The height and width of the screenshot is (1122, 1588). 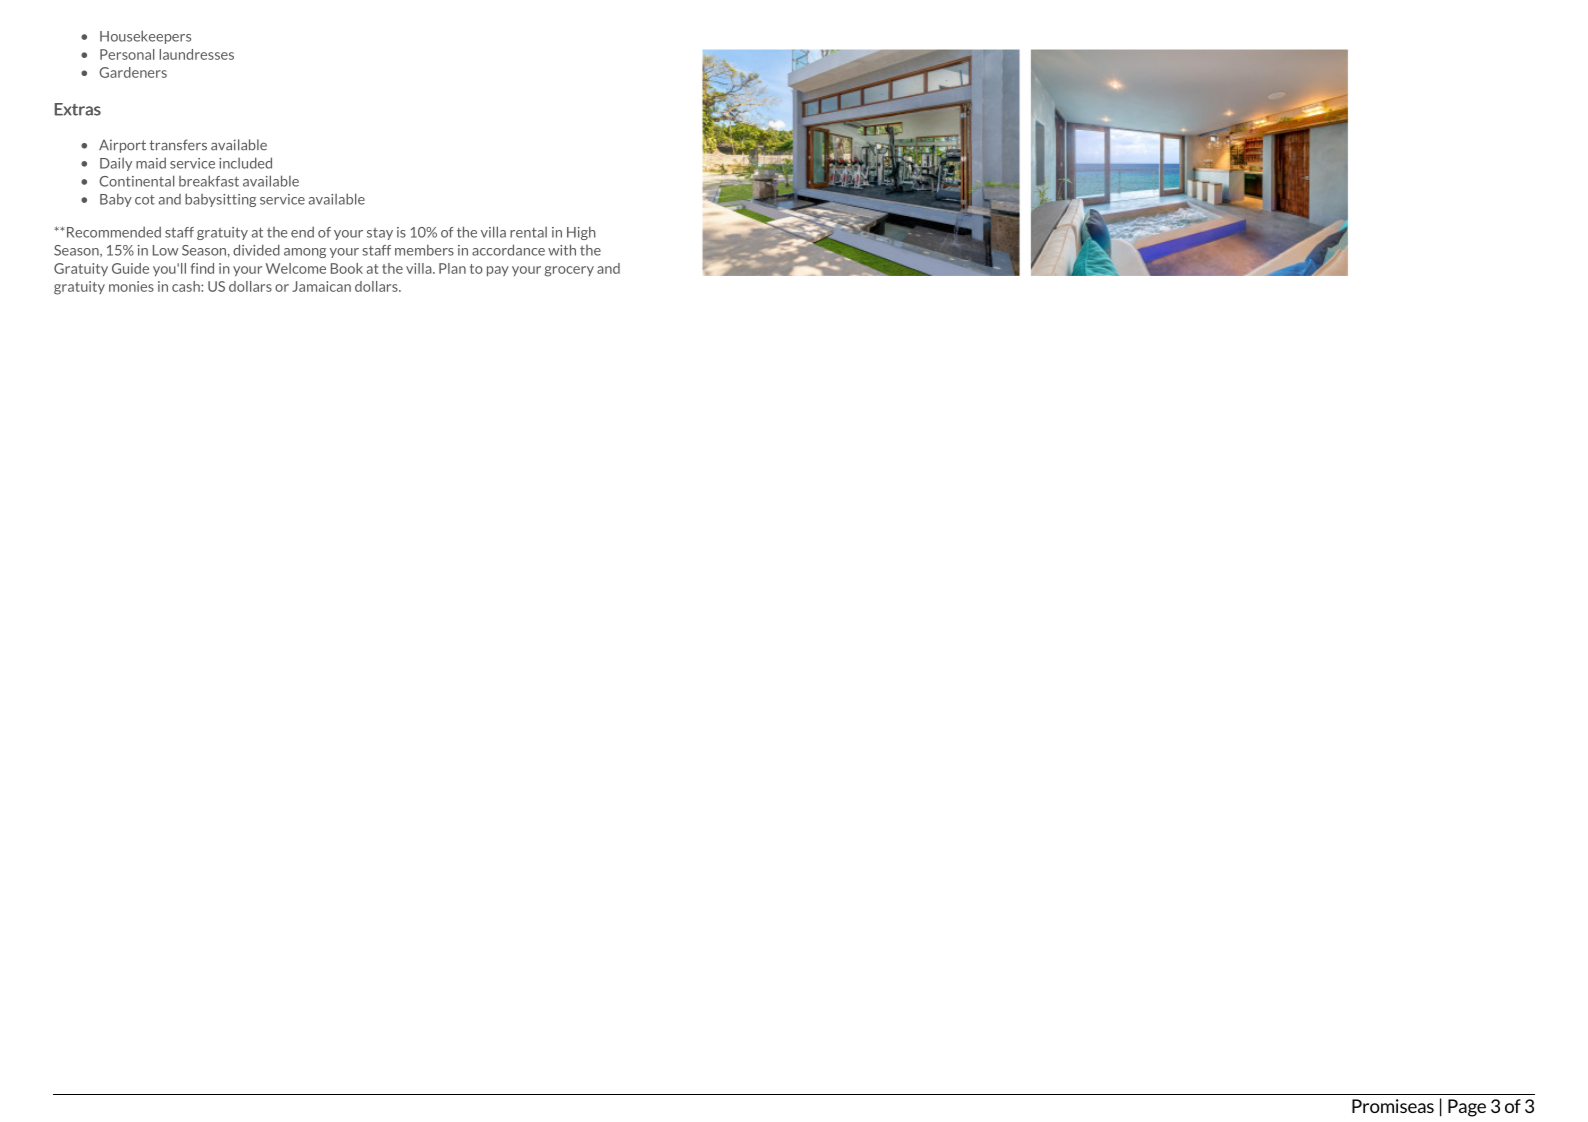 I want to click on Page, so click(x=1467, y=1108).
